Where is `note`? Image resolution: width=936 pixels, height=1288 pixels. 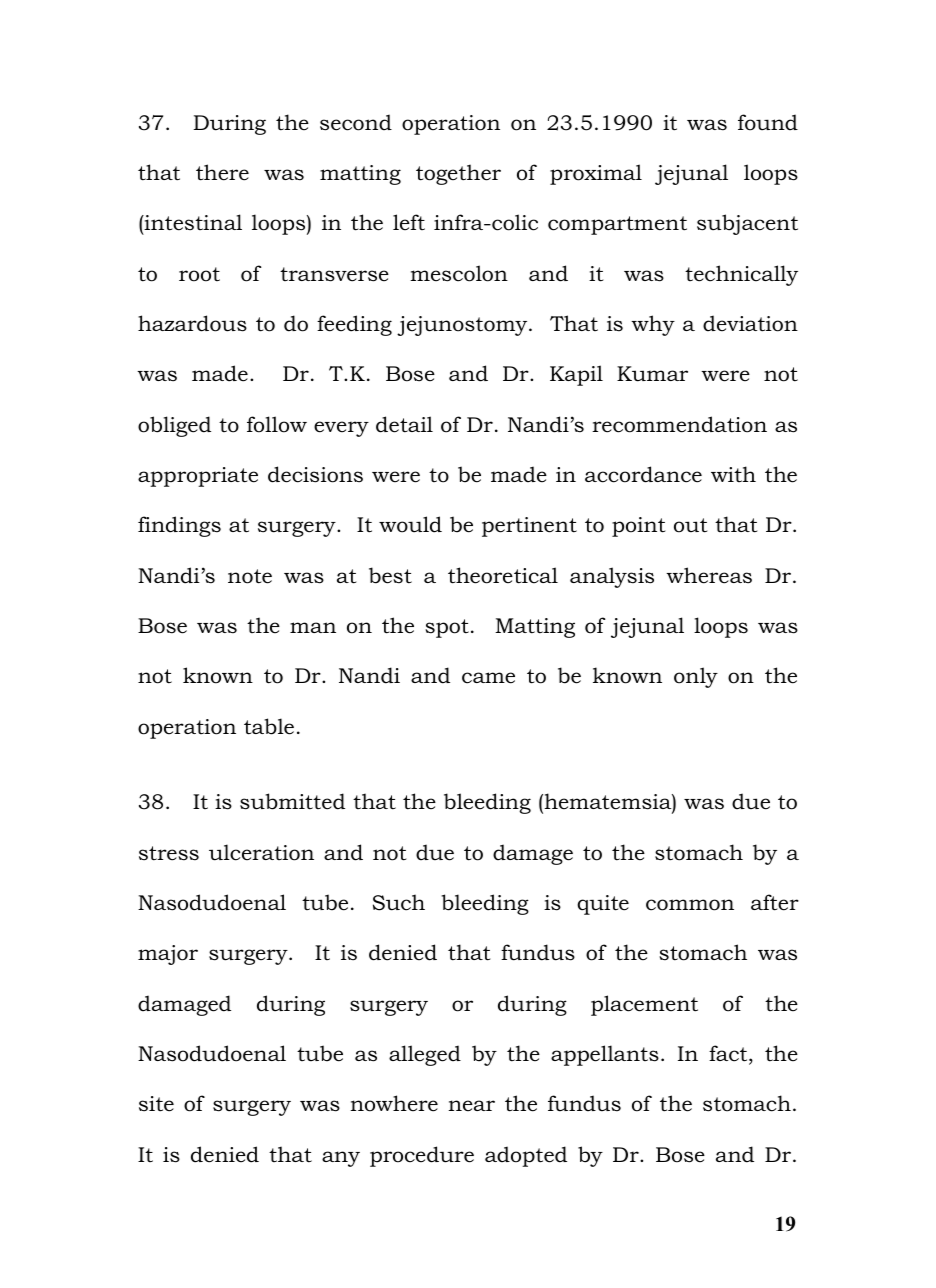 note is located at coordinates (250, 576).
